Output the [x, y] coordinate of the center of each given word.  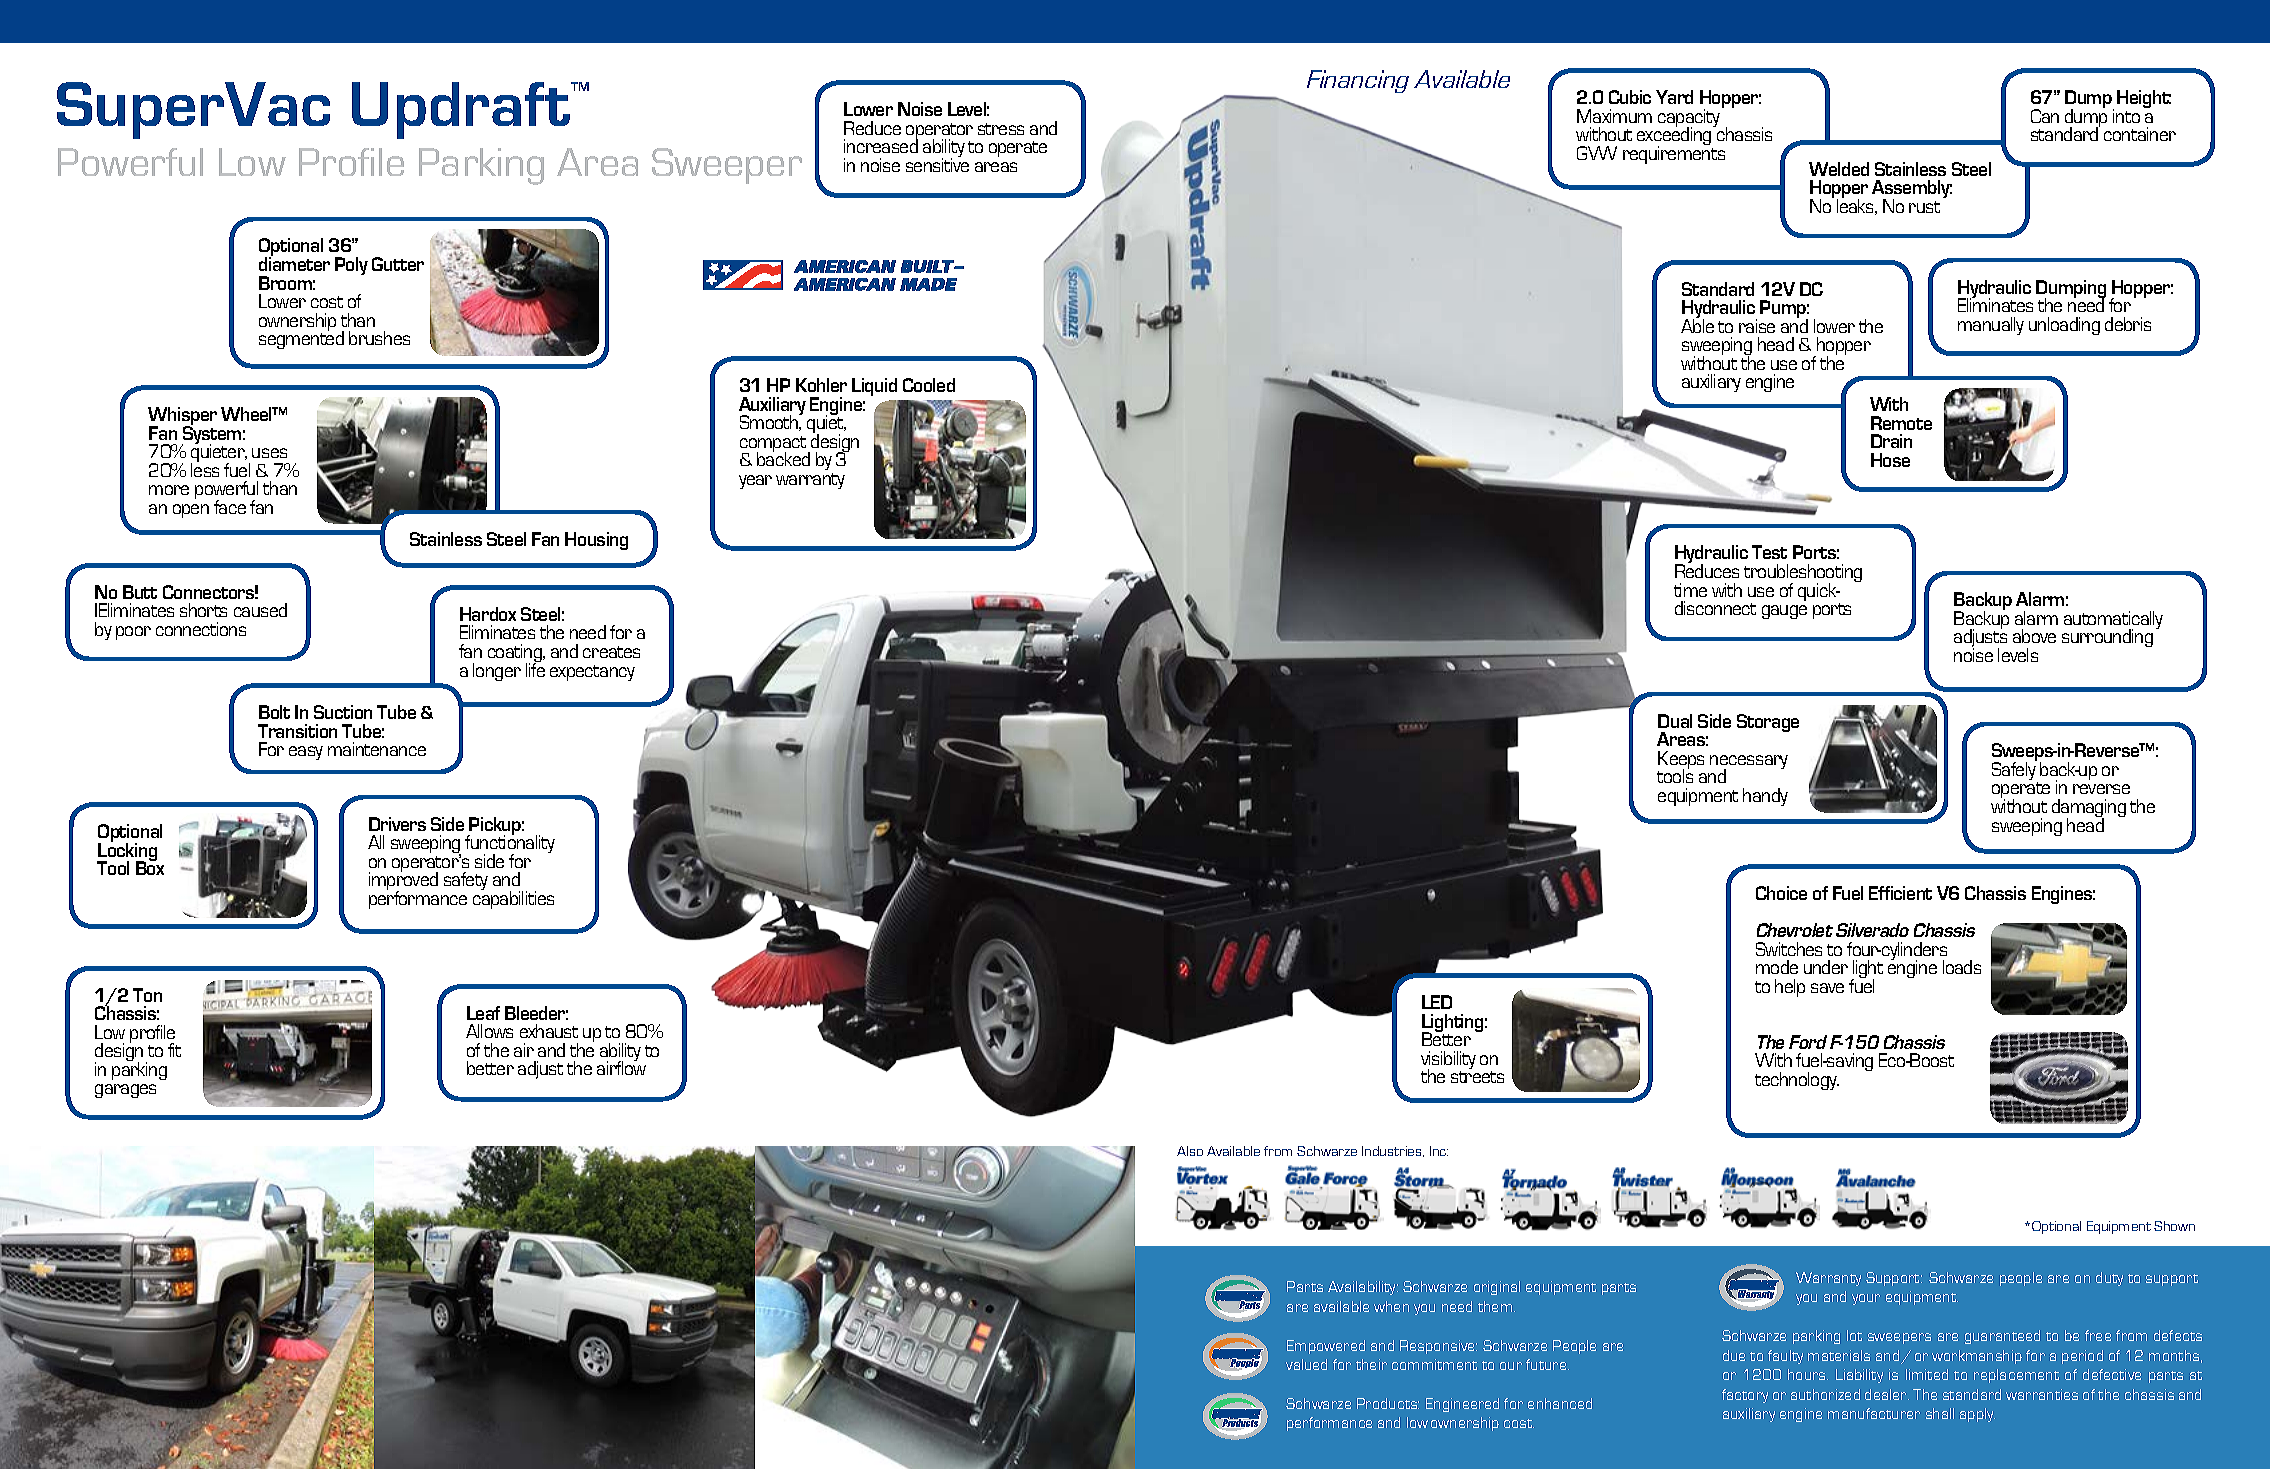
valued [1306, 1364]
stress [1001, 129]
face [230, 507]
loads [1962, 967]
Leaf [483, 1013]
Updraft [462, 110]
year [755, 482]
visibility [1448, 1061]
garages [125, 1091]
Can [2045, 116]
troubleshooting [1803, 574]
